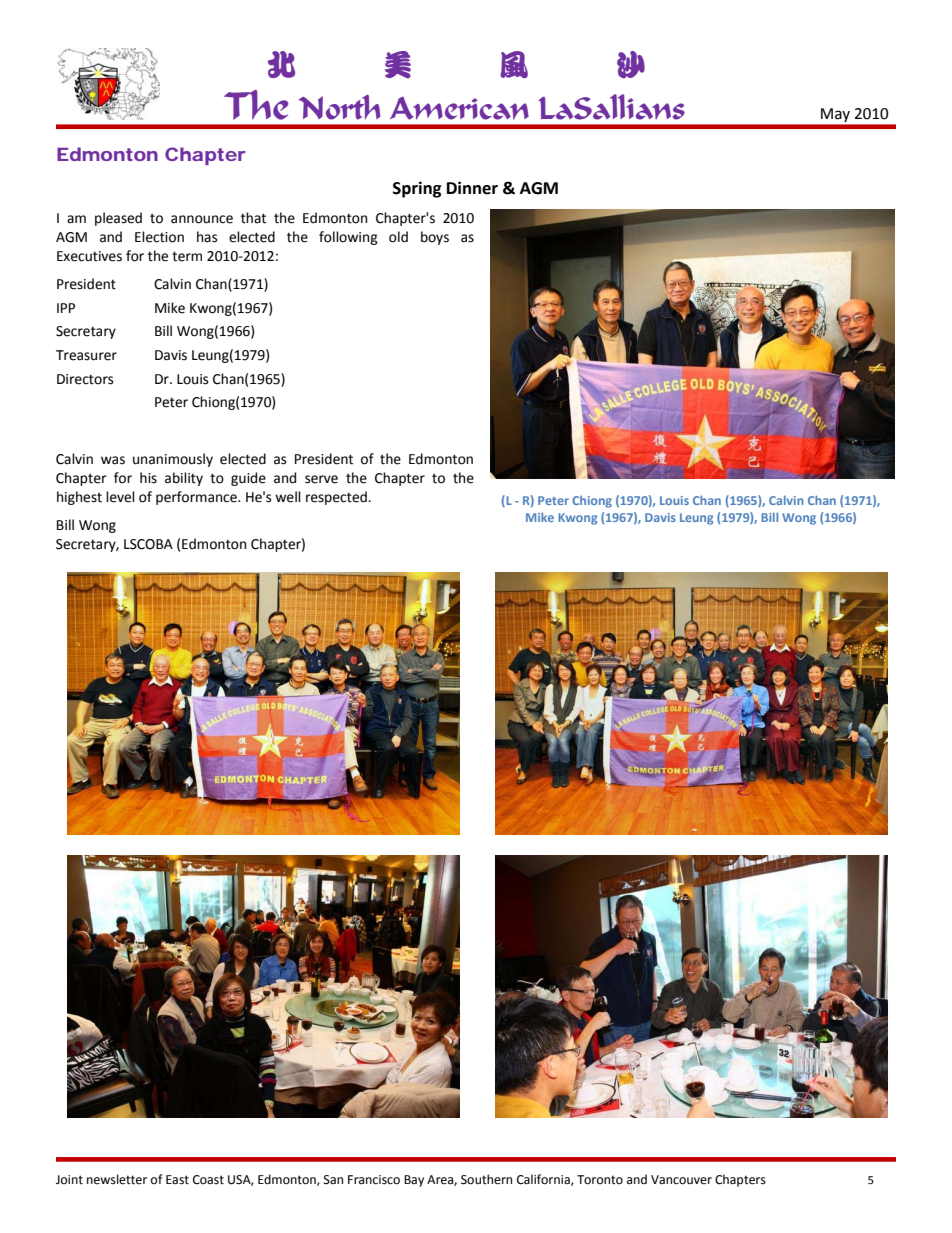  I want to click on following, so click(348, 238).
